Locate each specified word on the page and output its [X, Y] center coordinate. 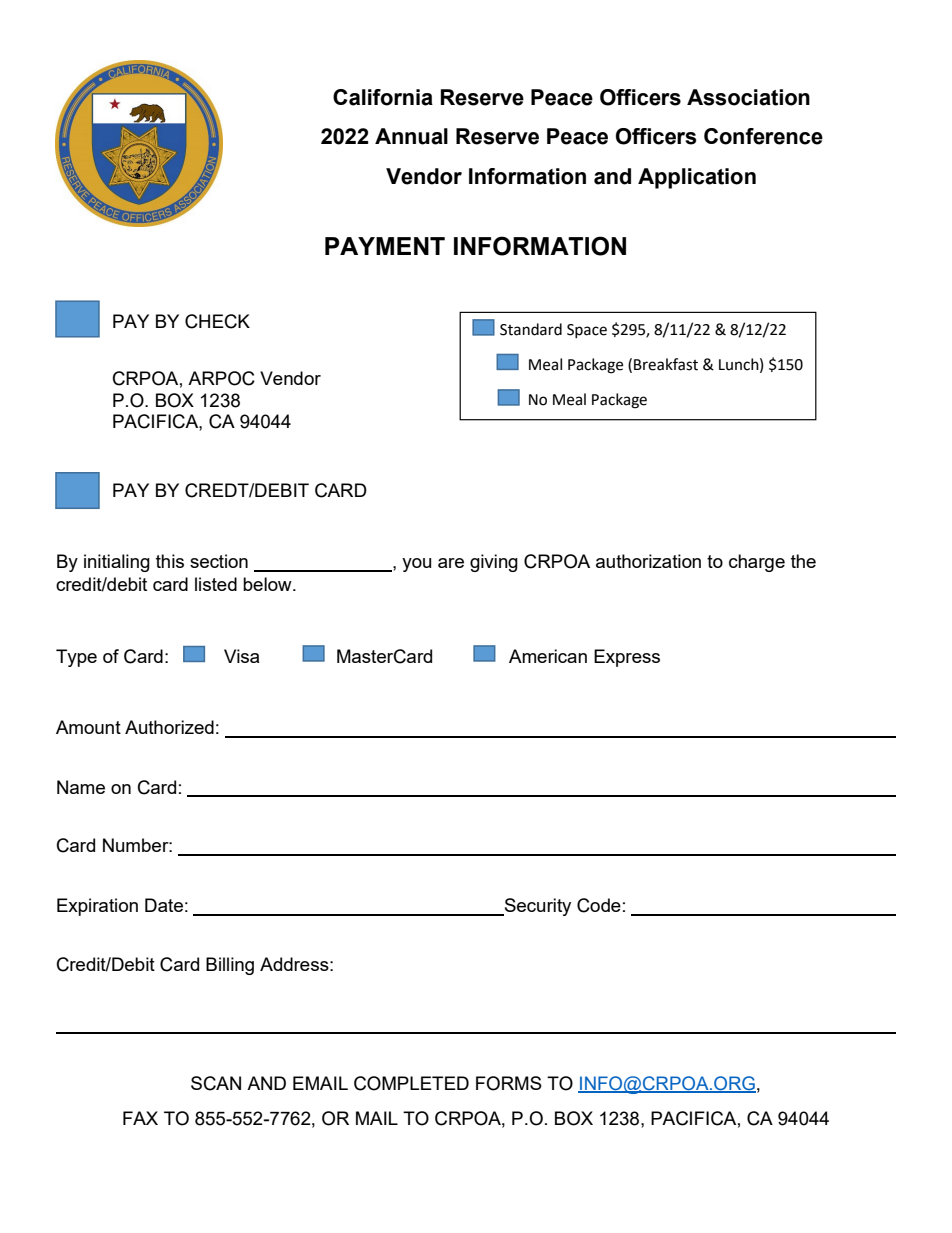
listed [216, 584]
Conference [763, 136]
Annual [411, 136]
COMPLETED [411, 1083]
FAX [140, 1118]
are [451, 563]
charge [757, 563]
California [383, 97]
